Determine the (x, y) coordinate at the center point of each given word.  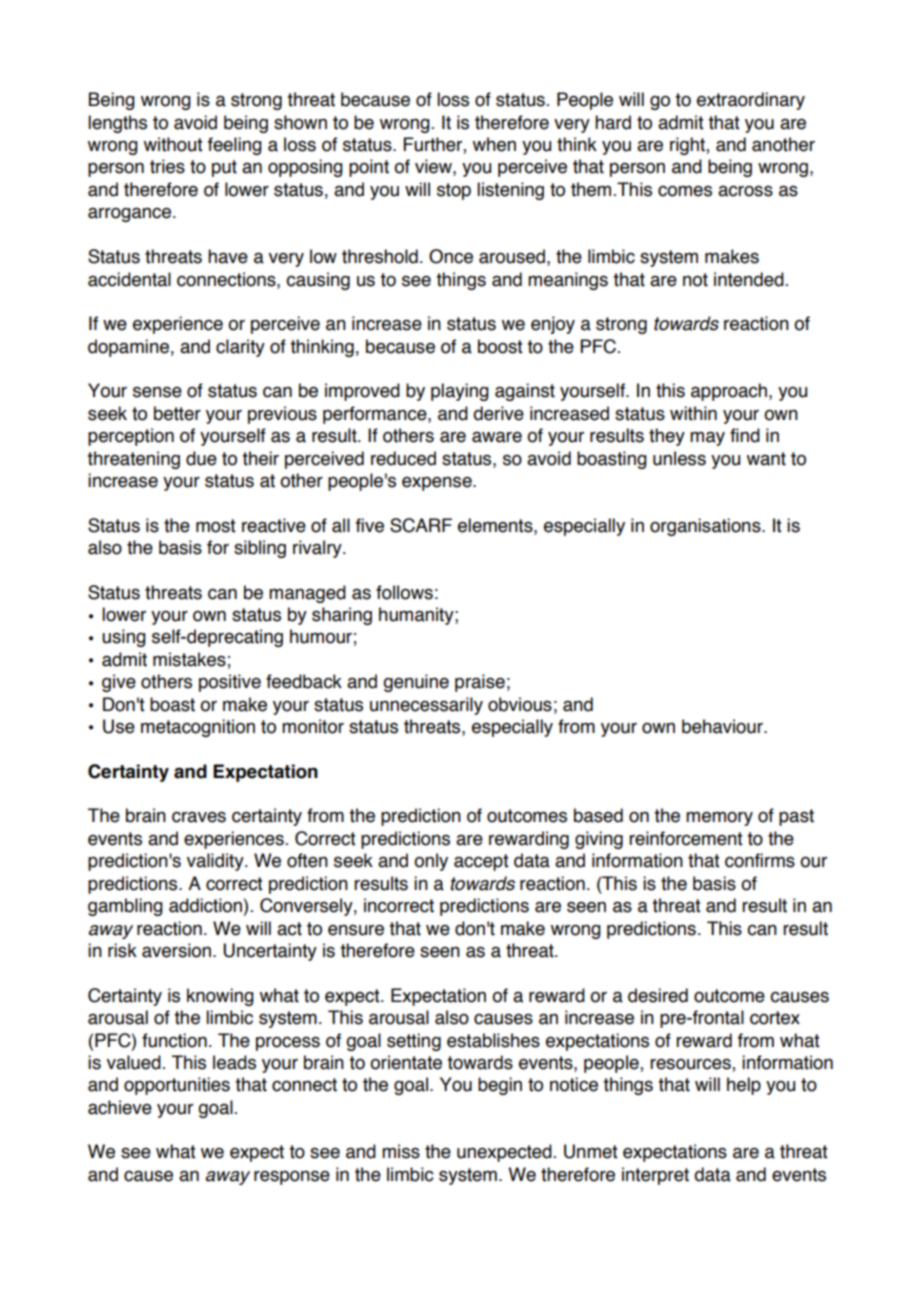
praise (480, 683)
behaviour (723, 726)
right (688, 146)
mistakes (189, 659)
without (173, 144)
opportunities (177, 1086)
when (494, 144)
